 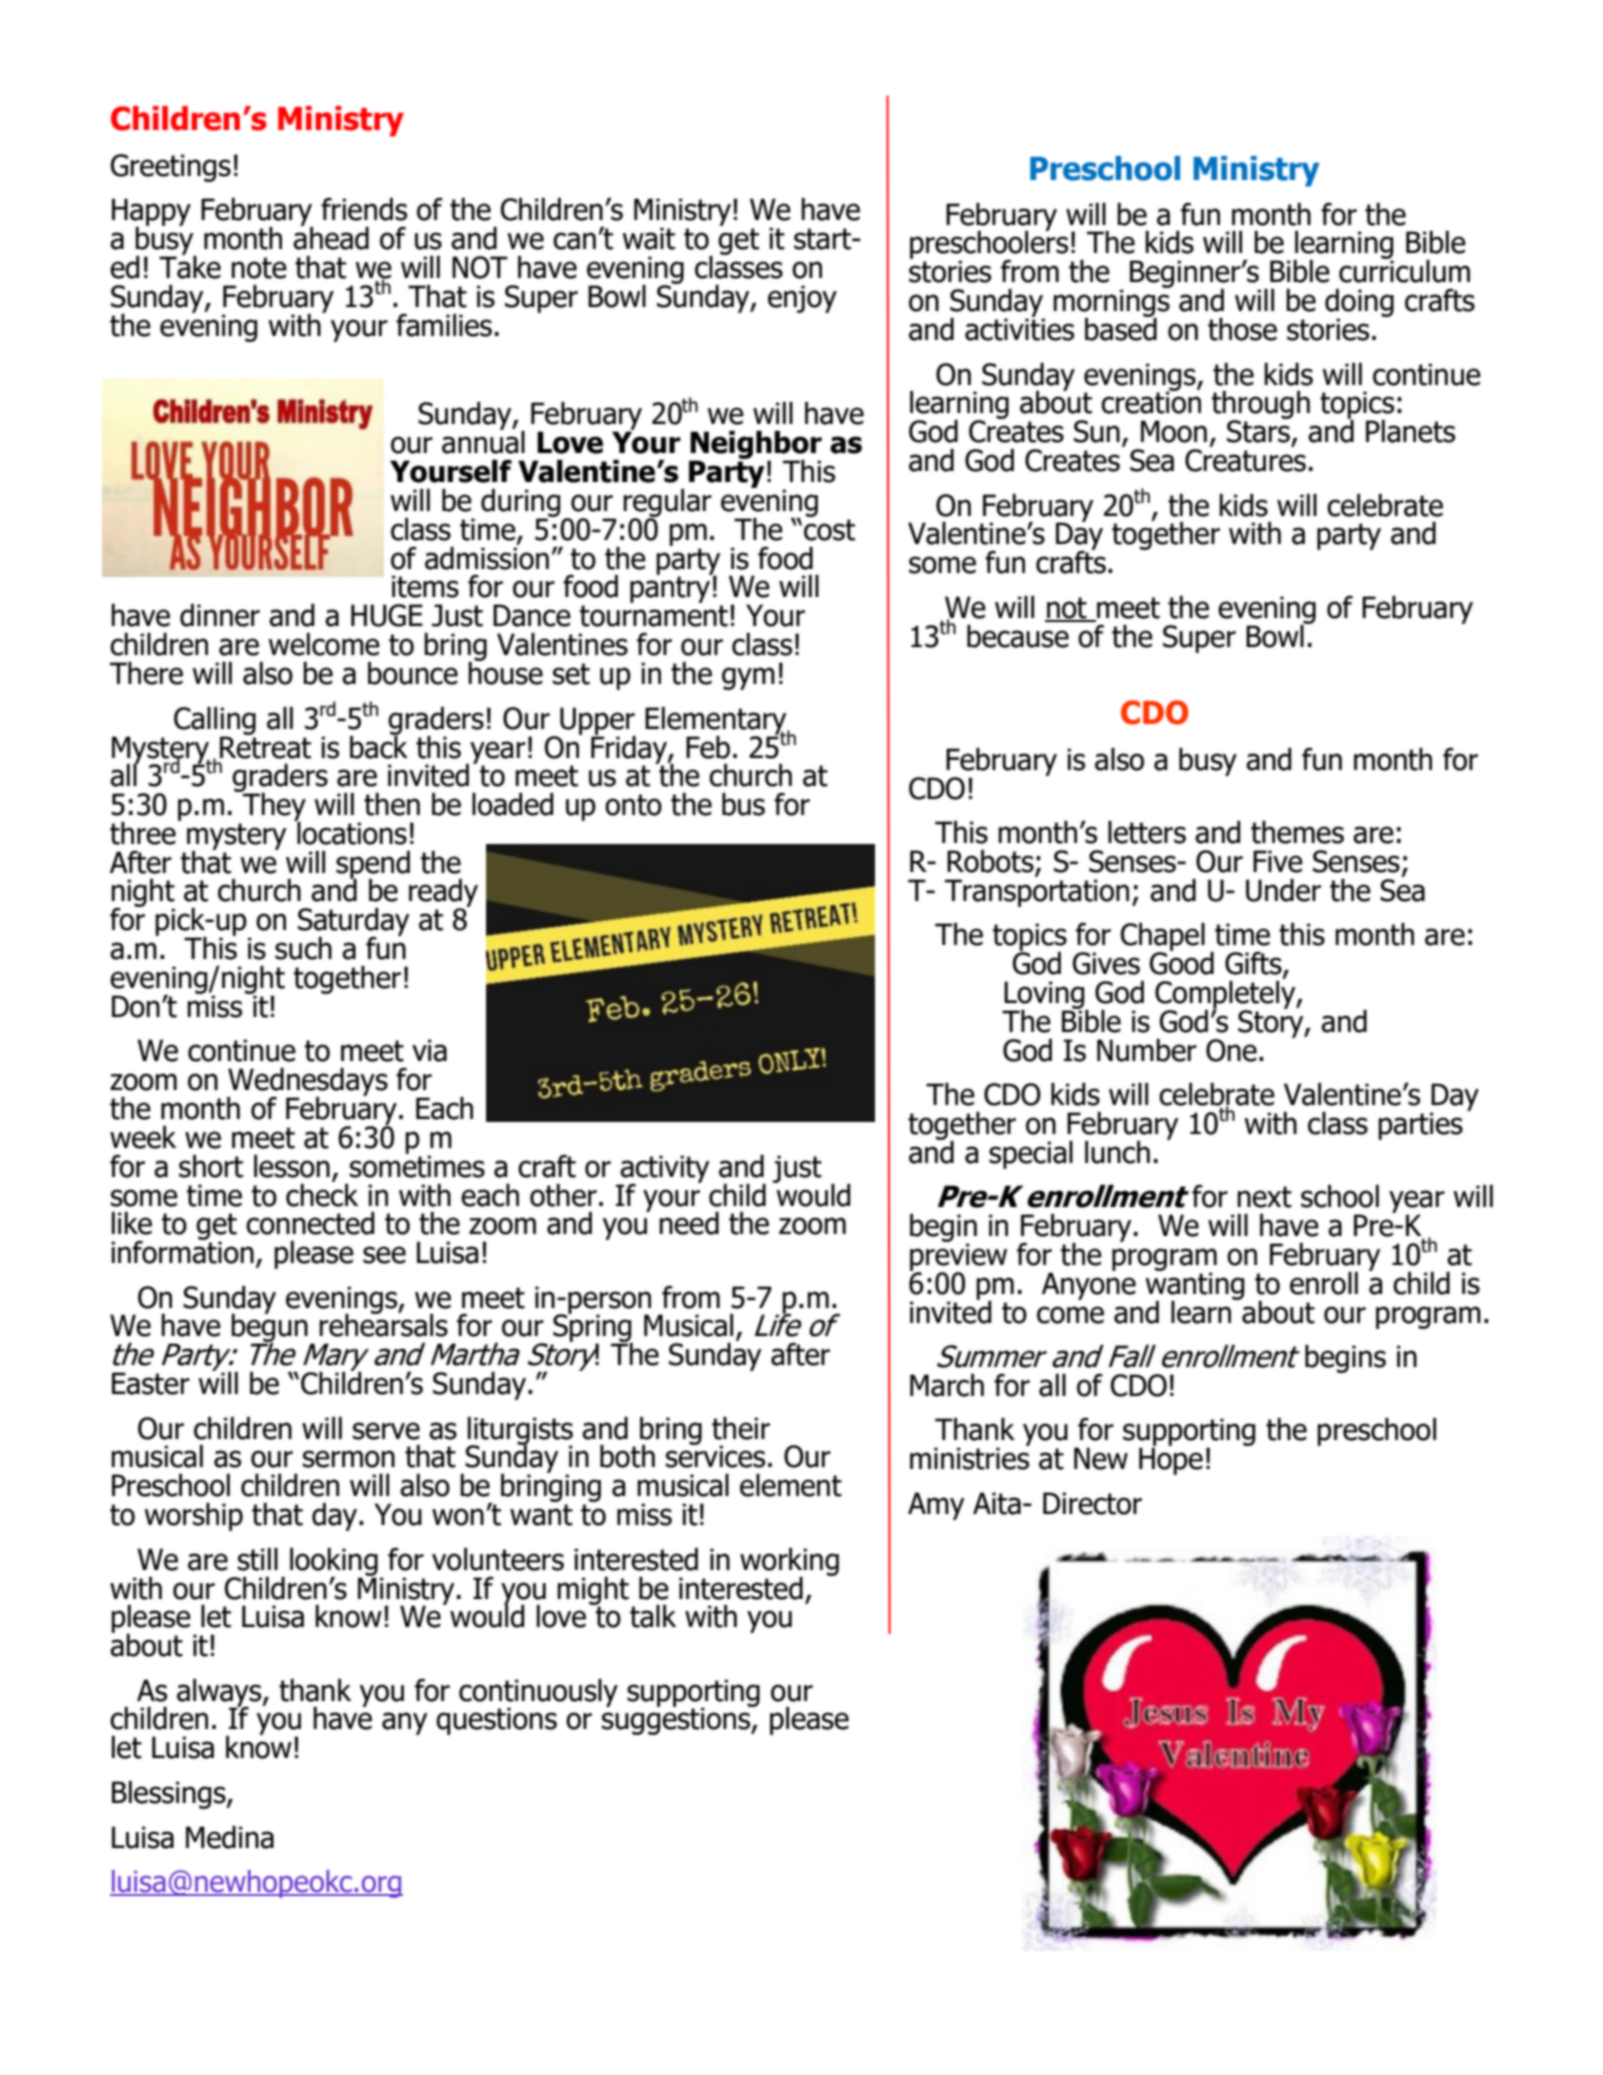 I want to click on themes, so click(x=1297, y=832).
